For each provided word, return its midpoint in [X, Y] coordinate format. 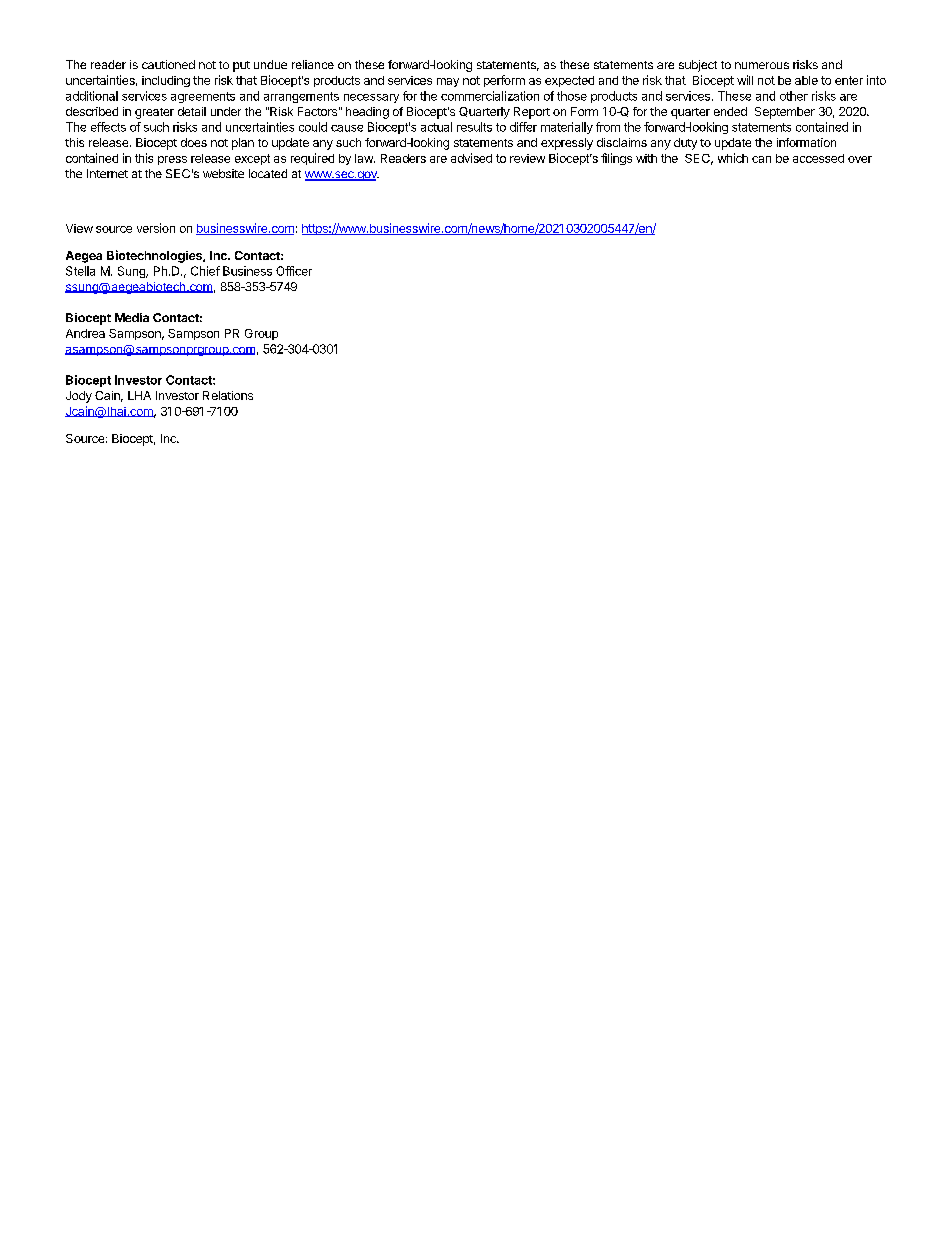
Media [132, 317]
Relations [228, 395]
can [761, 159]
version [156, 228]
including [166, 81]
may [448, 82]
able [806, 80]
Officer [294, 271]
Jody [79, 397]
